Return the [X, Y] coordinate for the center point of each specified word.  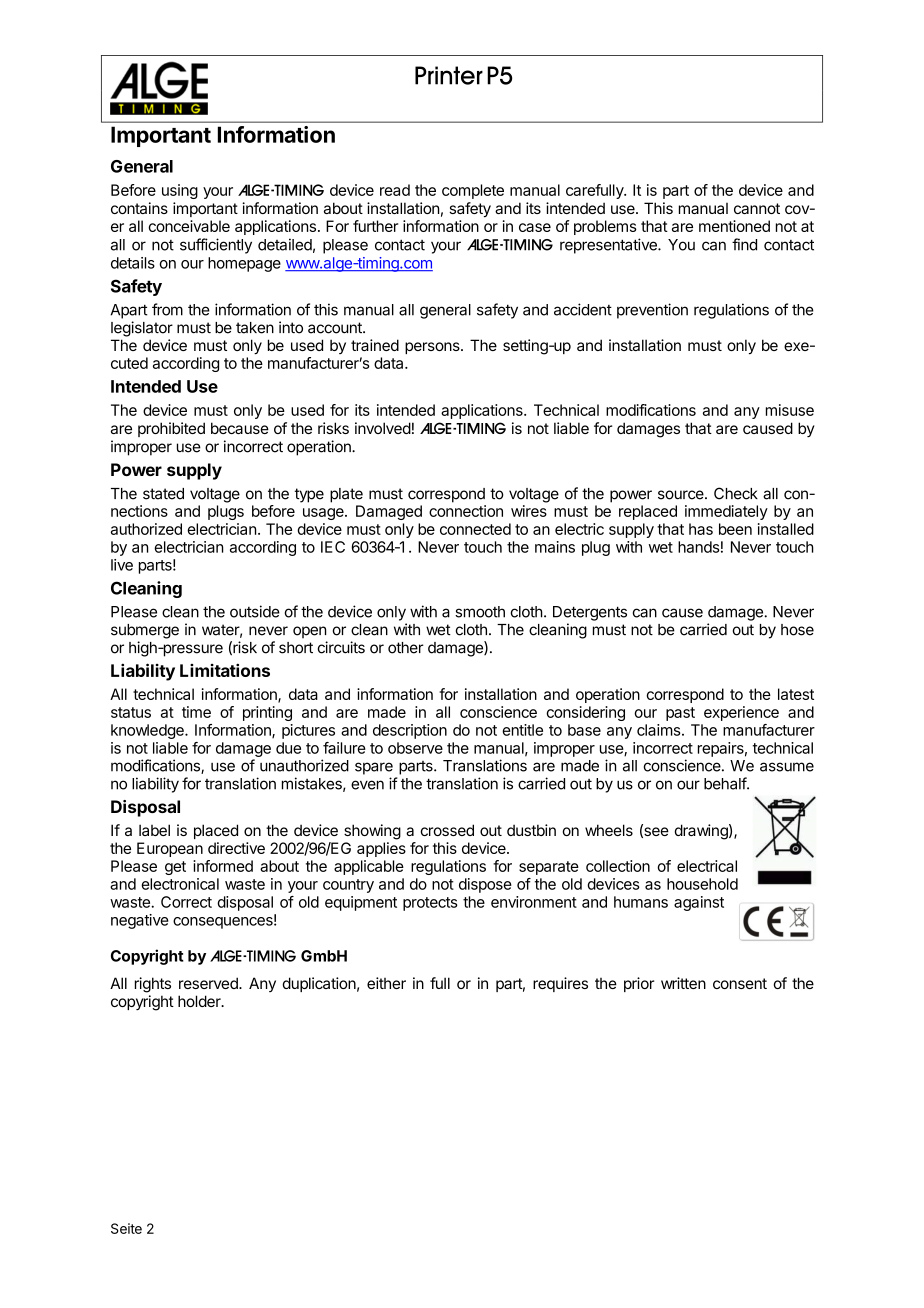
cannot [757, 208]
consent [740, 983]
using [180, 191]
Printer [449, 75]
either [386, 983]
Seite [126, 1228]
